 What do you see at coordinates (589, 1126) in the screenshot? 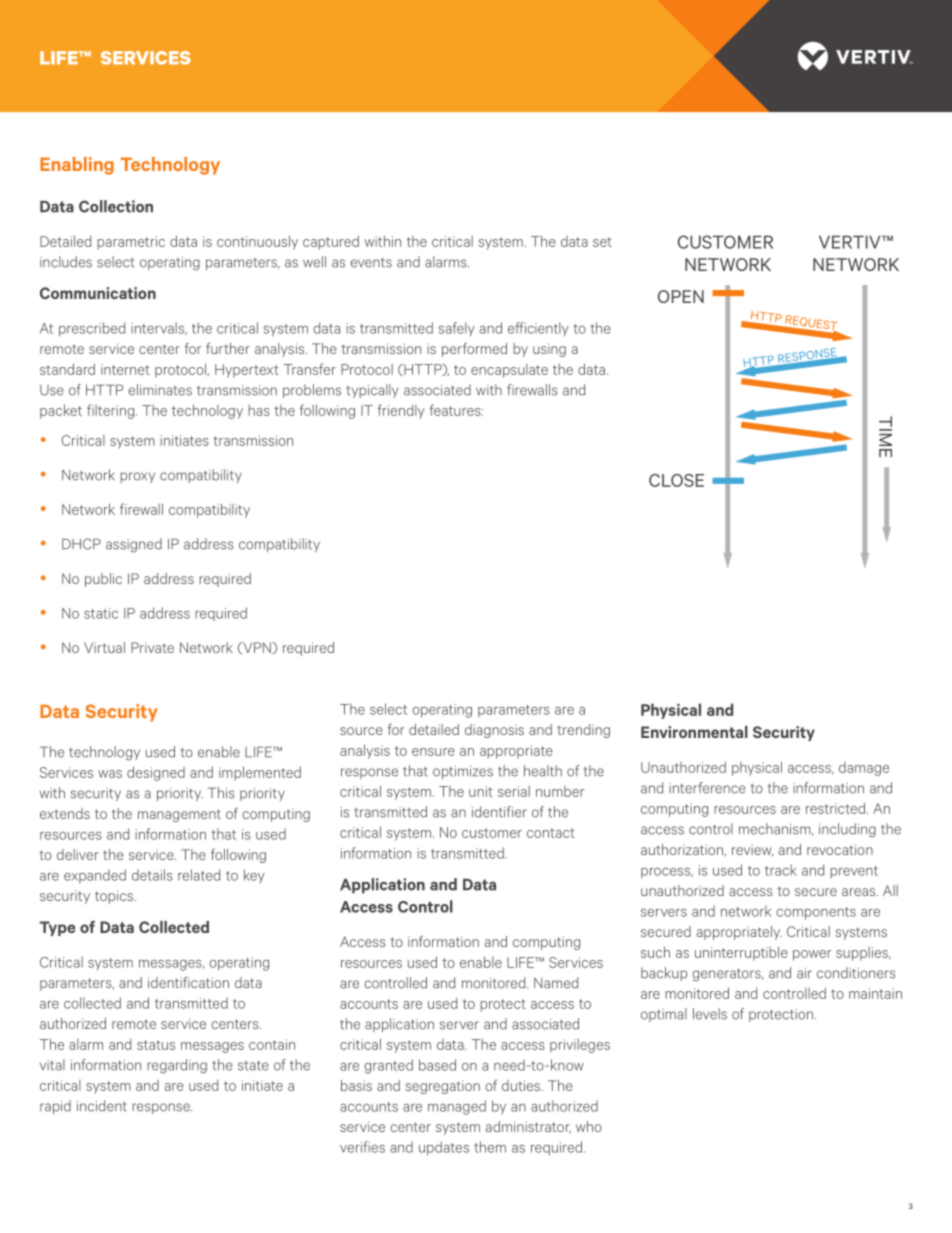
I see `who` at bounding box center [589, 1126].
